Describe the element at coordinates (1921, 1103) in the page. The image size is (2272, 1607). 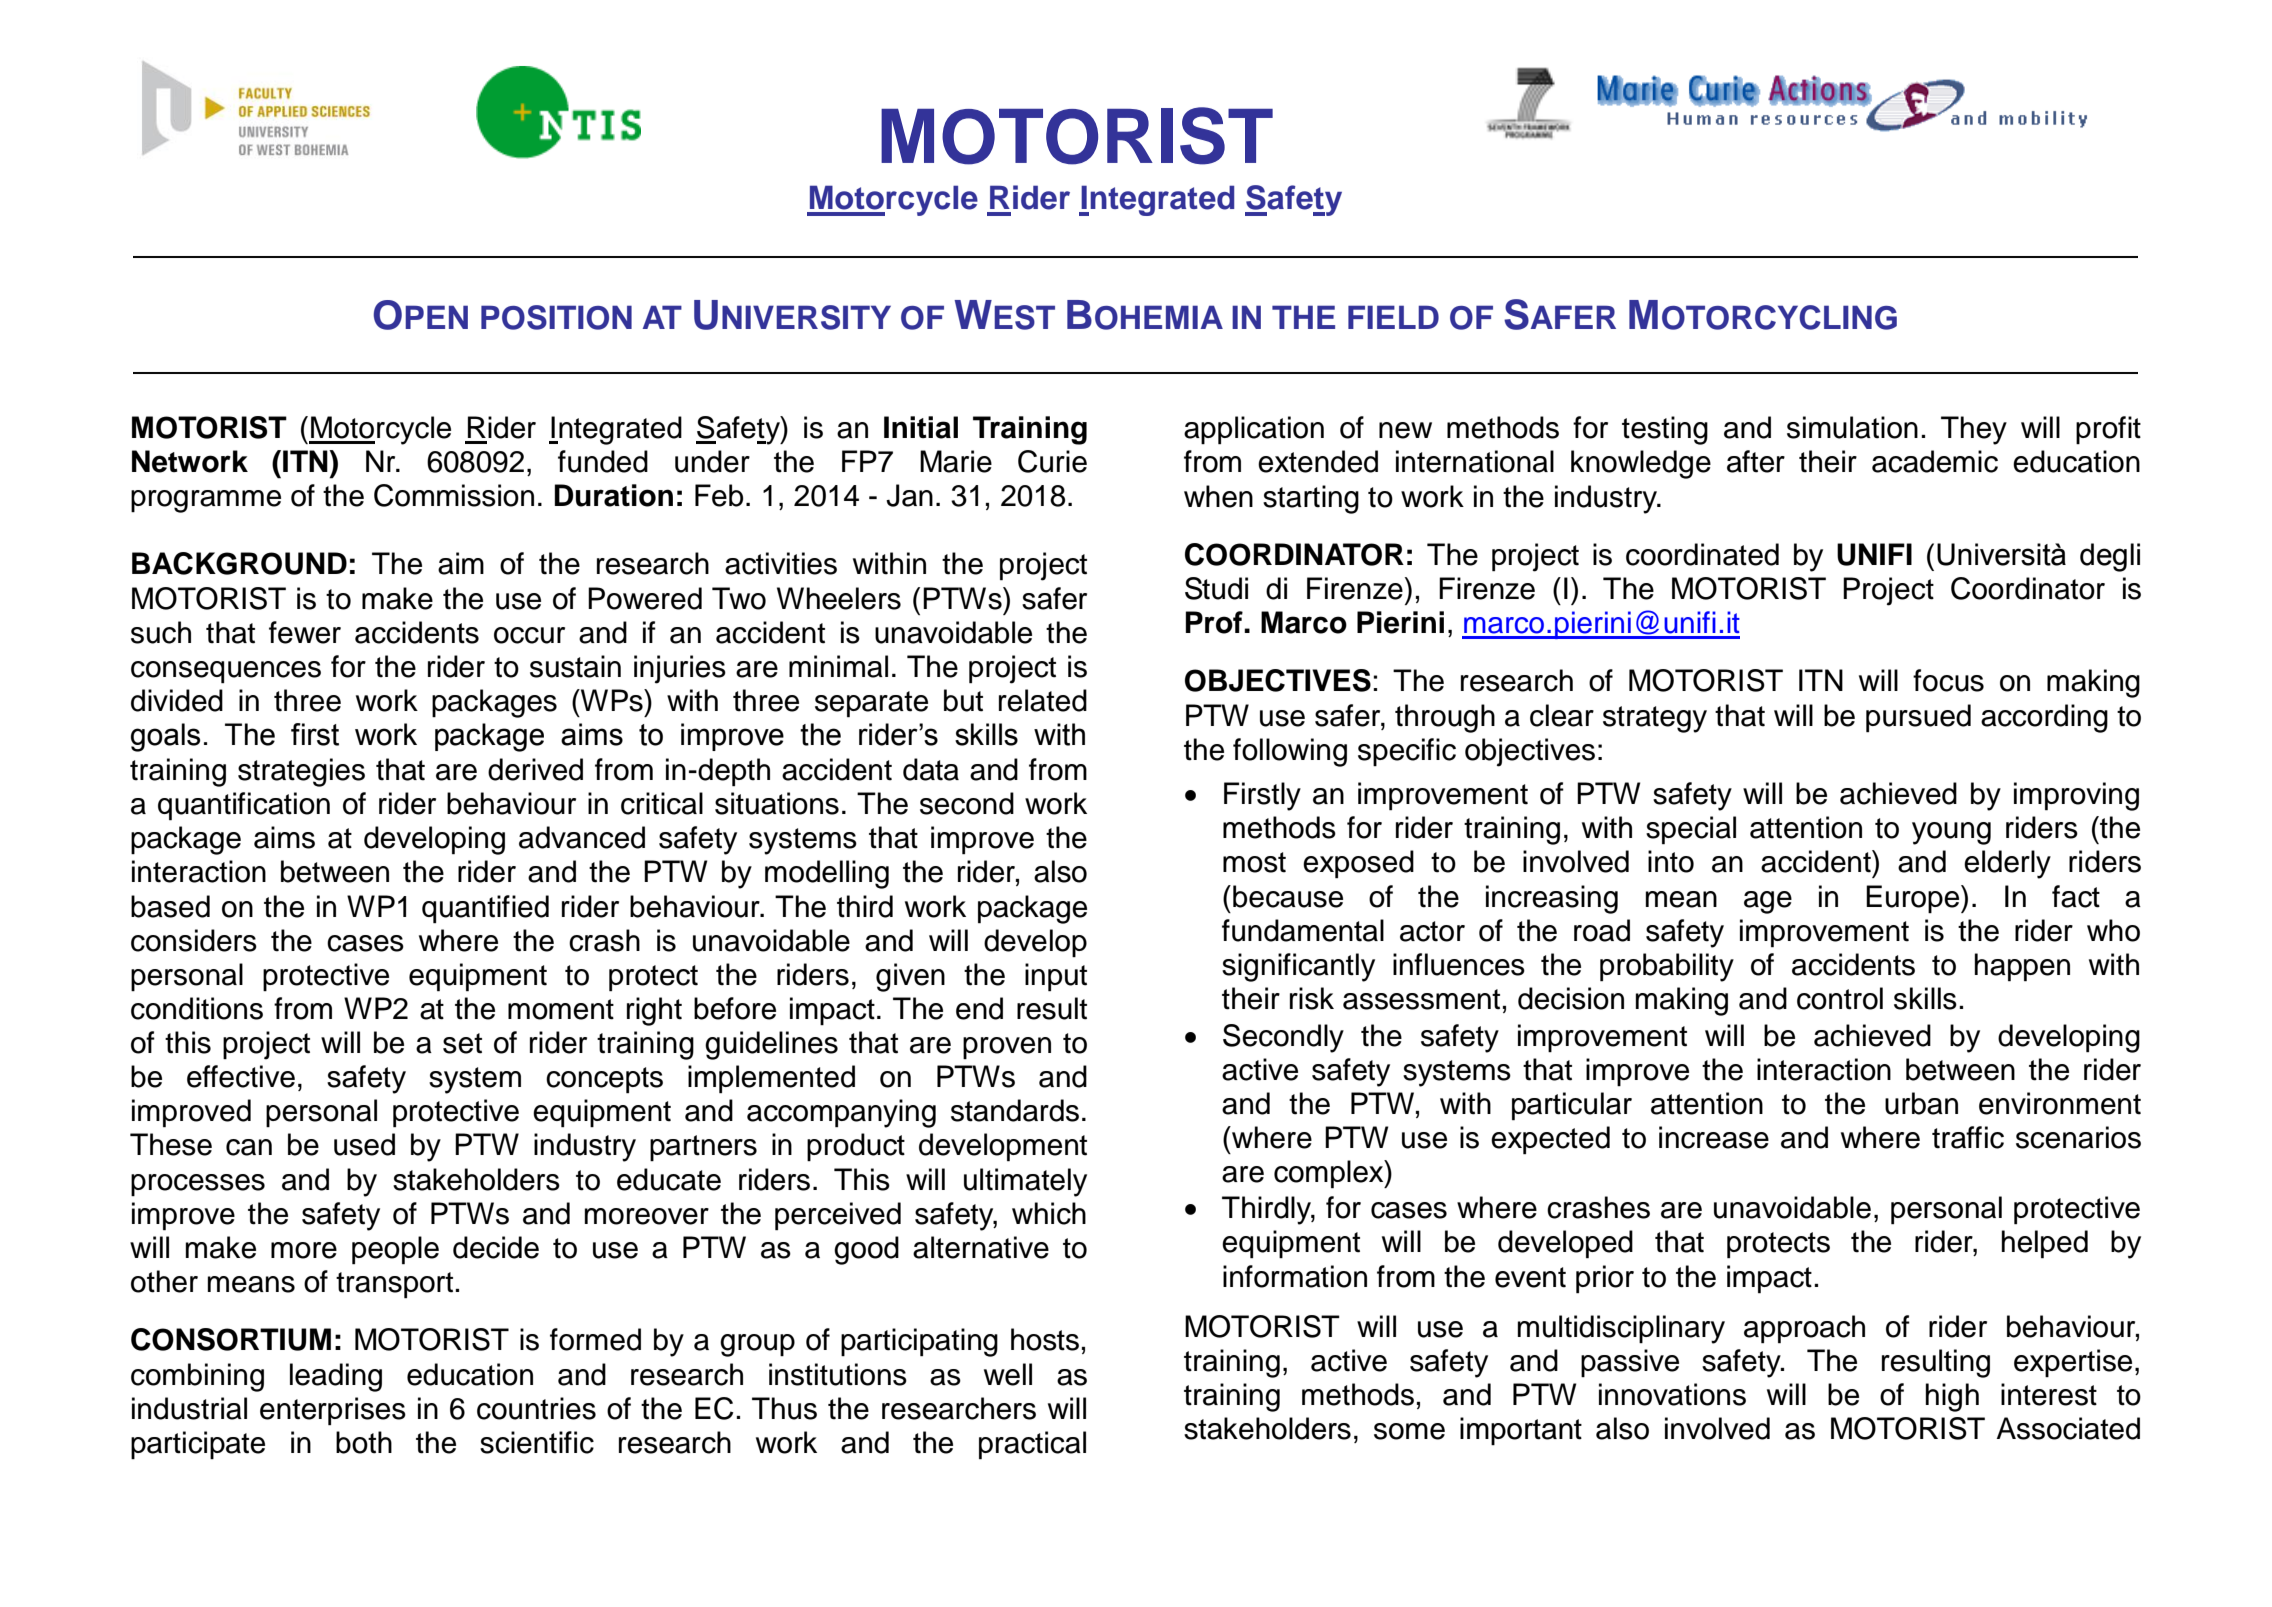
I see `urban` at that location.
